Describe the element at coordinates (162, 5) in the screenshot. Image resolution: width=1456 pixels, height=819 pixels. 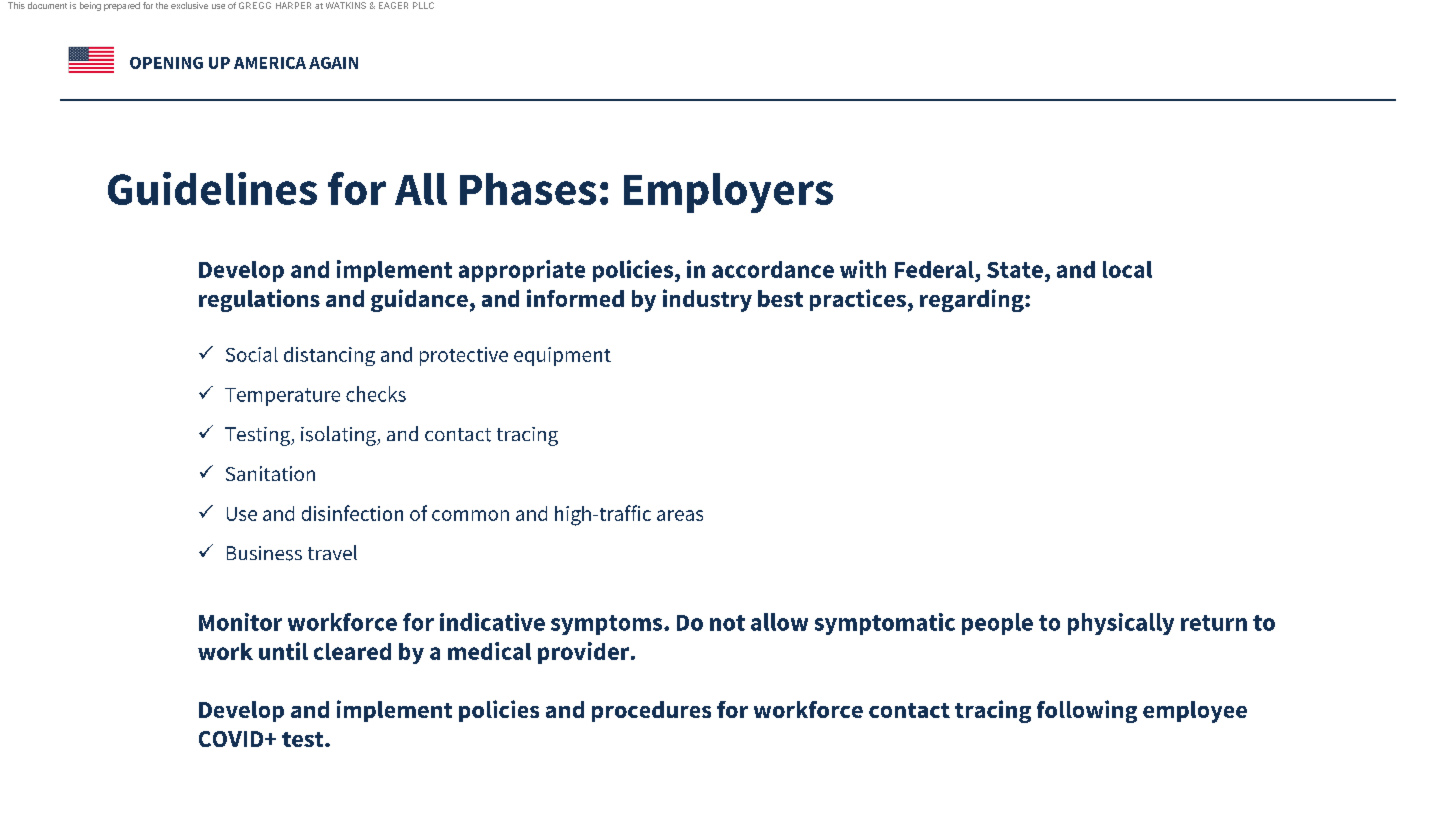
I see `the` at that location.
